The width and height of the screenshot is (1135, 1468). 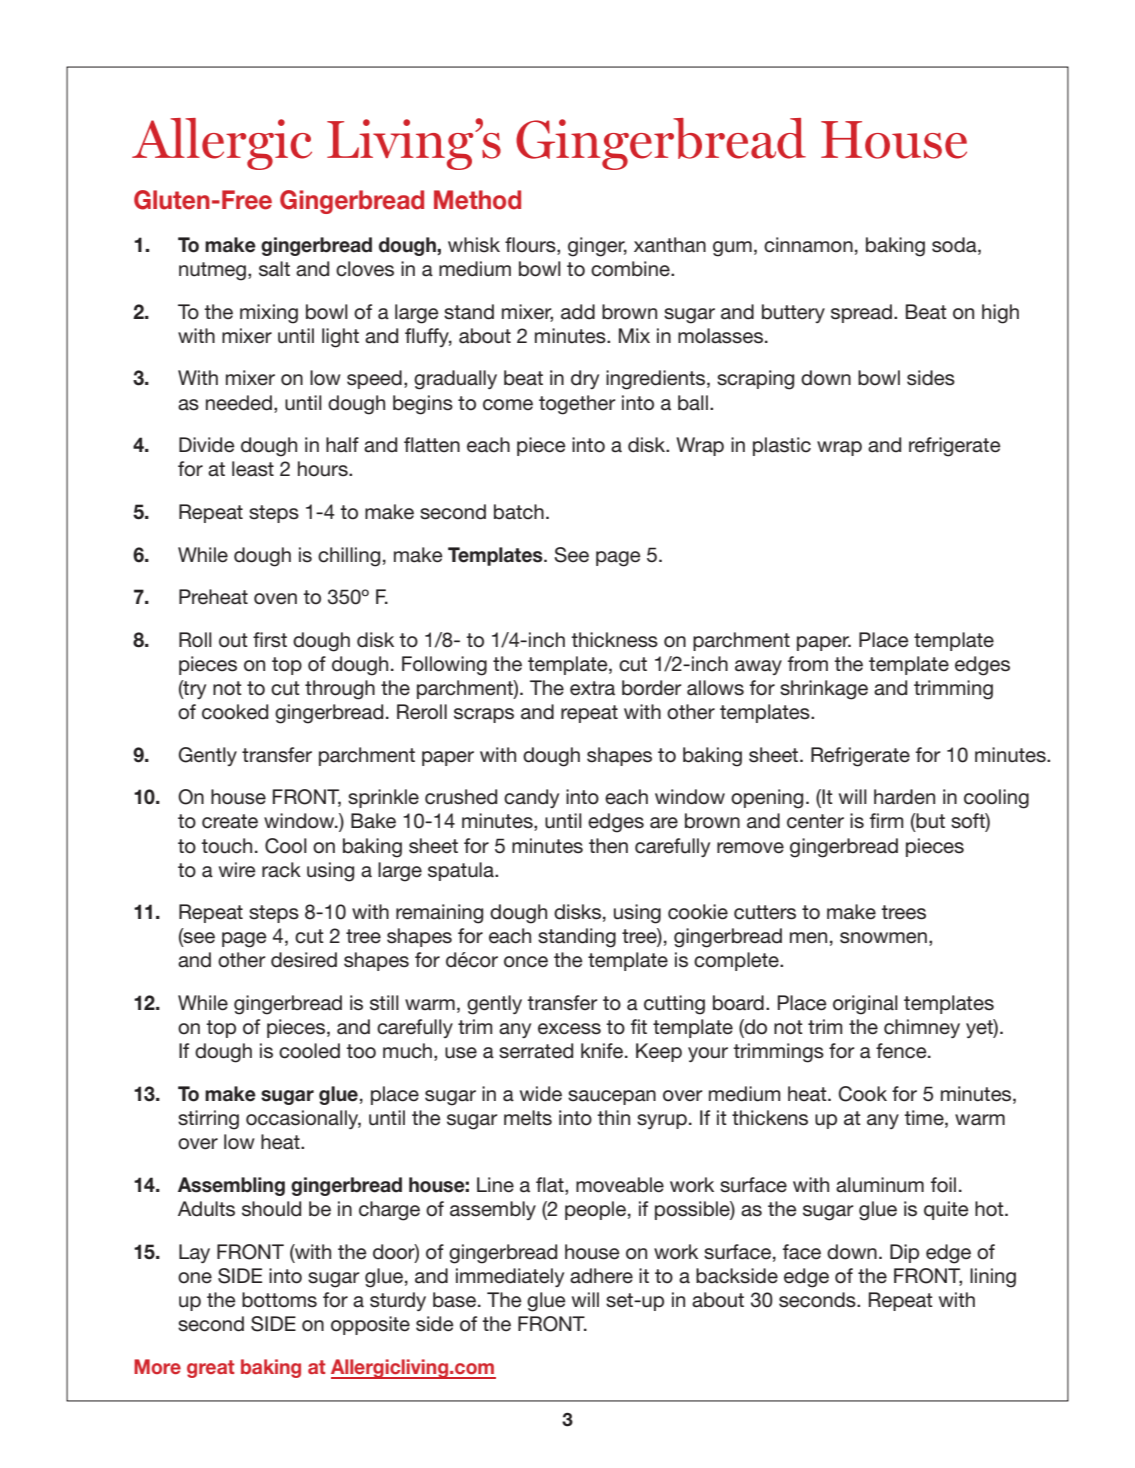 What do you see at coordinates (782, 446) in the screenshot?
I see `plastic` at bounding box center [782, 446].
